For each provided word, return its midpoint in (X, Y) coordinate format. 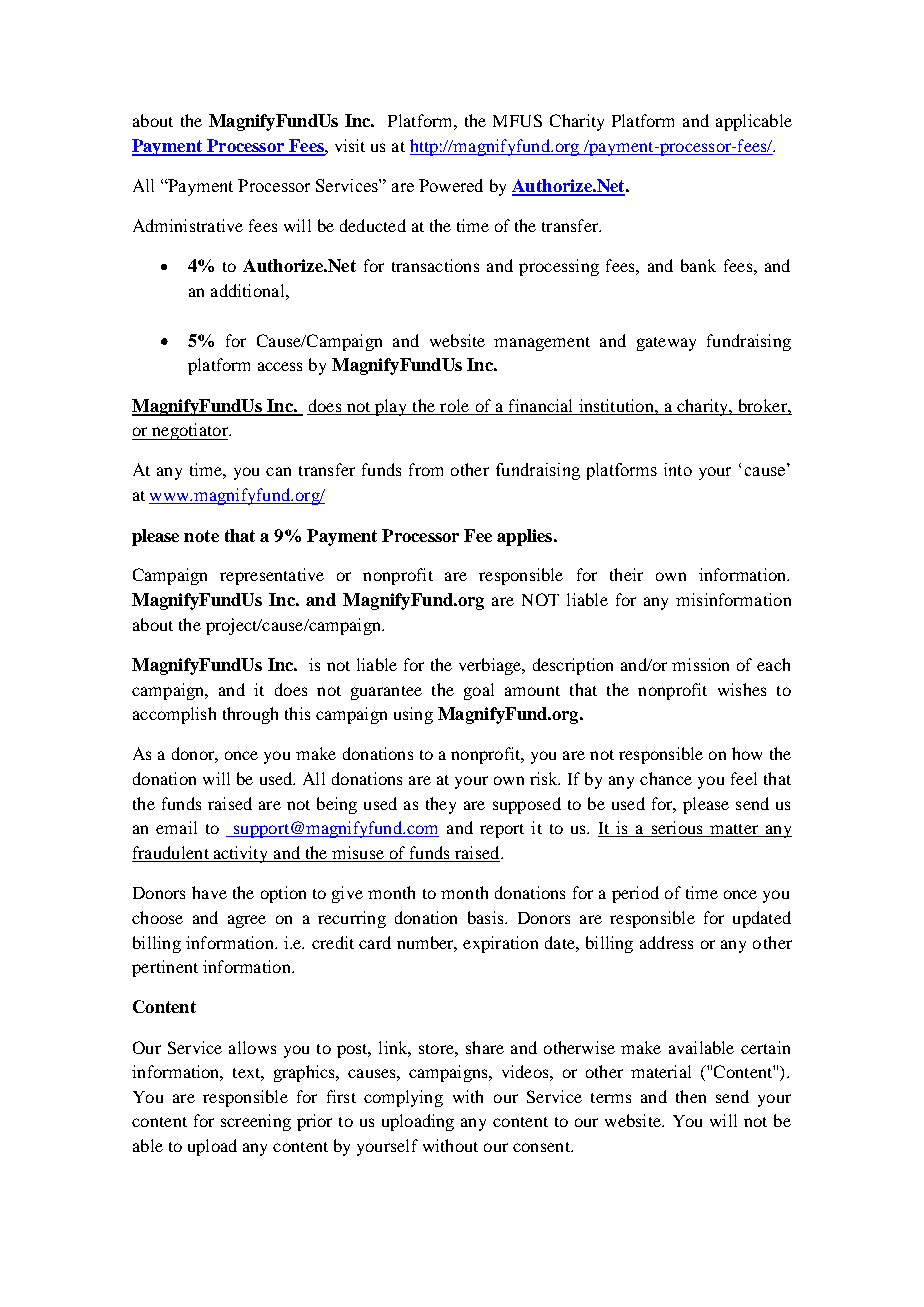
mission (700, 664)
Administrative (188, 225)
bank (698, 265)
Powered (451, 185)
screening (256, 1122)
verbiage (491, 666)
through (250, 715)
